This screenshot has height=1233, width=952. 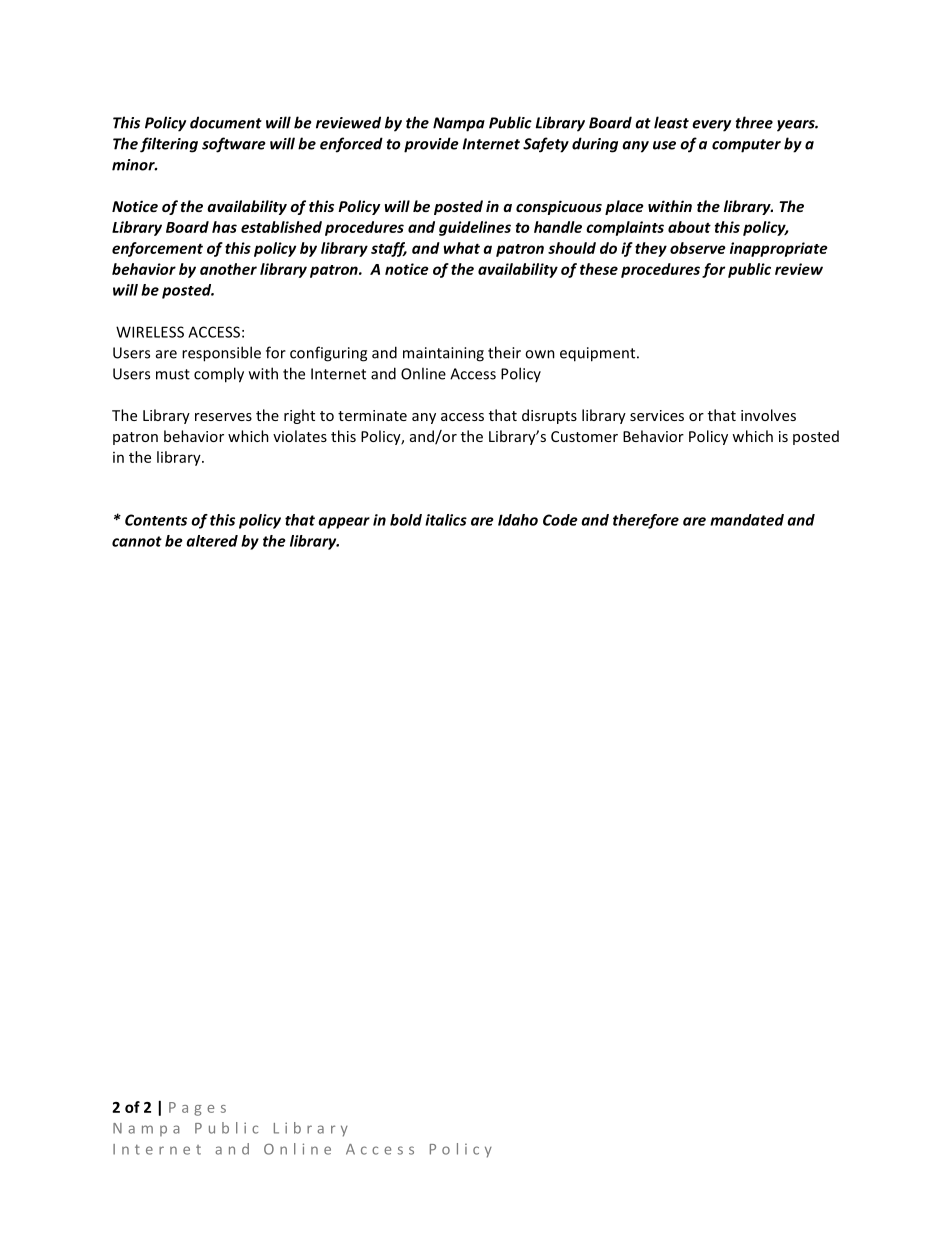 What do you see at coordinates (431, 145) in the screenshot?
I see `provide` at bounding box center [431, 145].
